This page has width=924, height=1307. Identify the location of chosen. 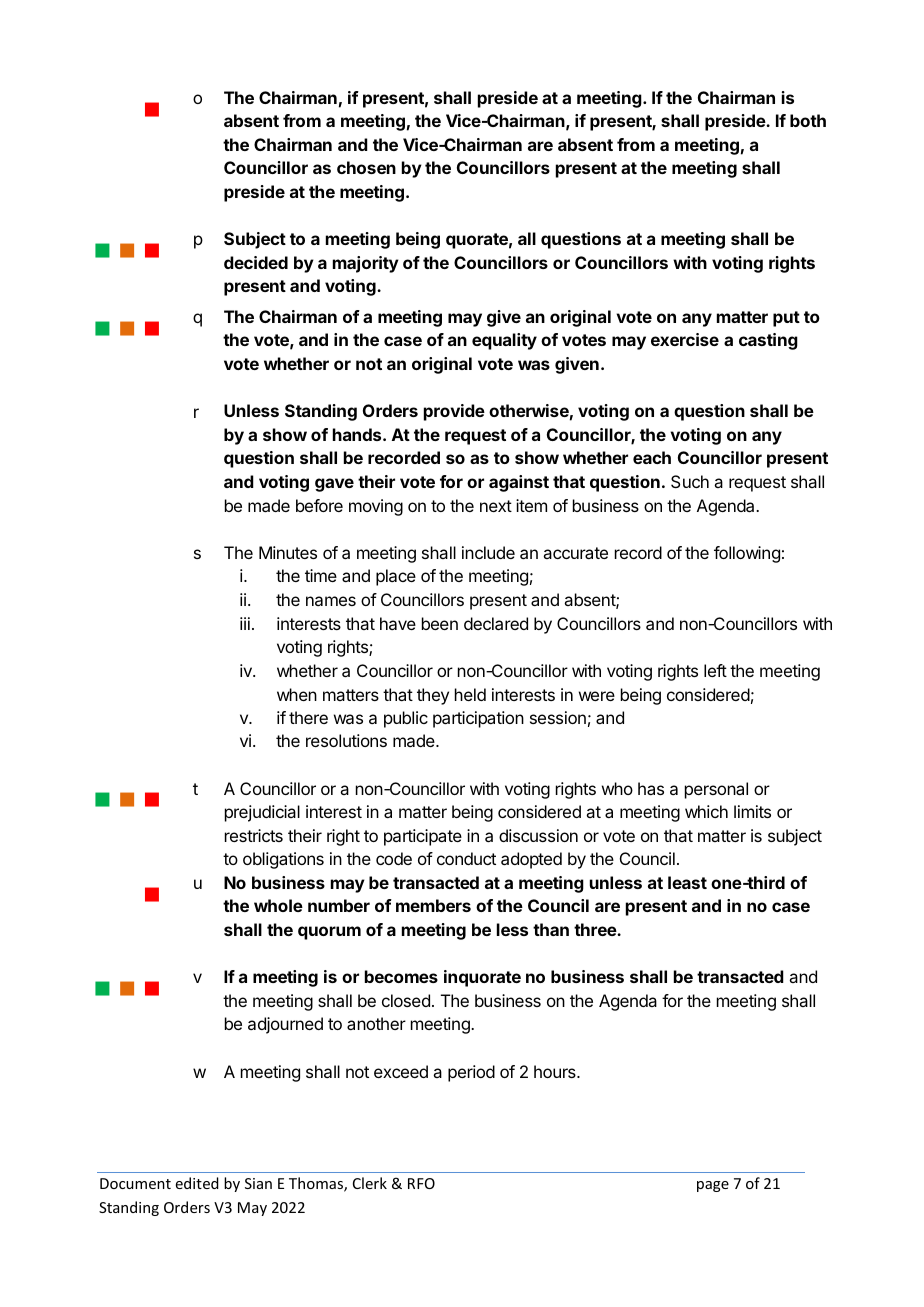
(366, 167).
